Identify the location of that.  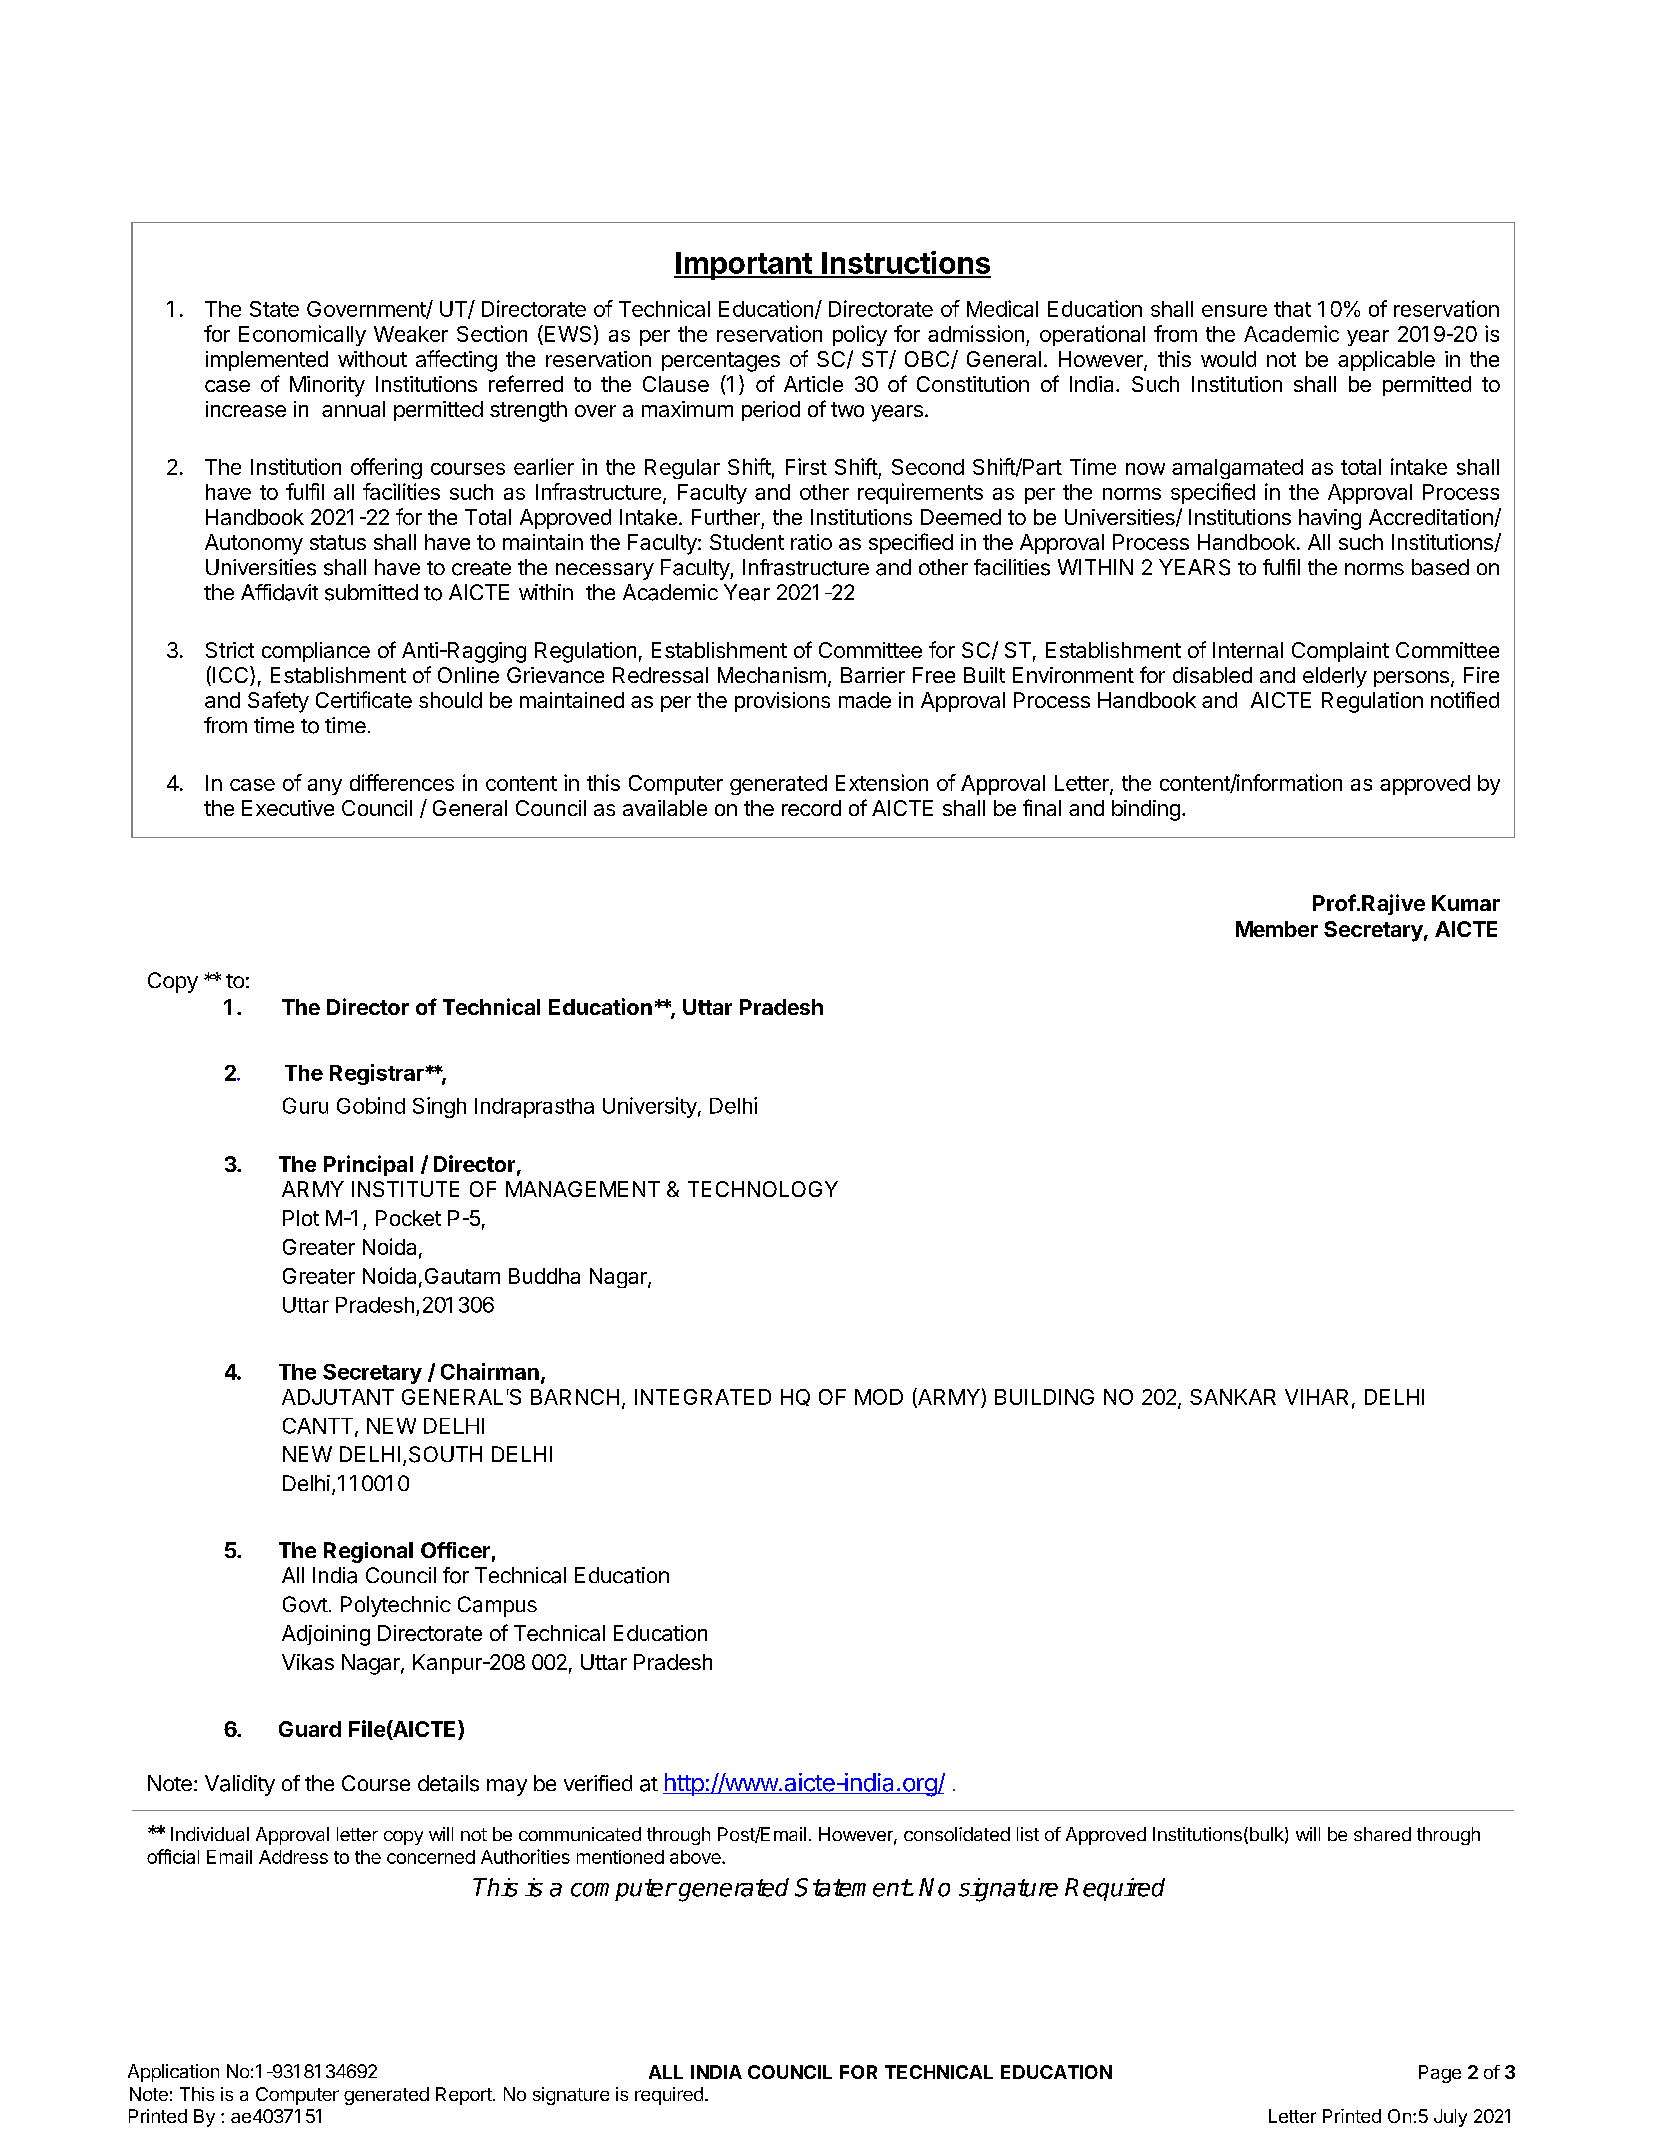
(1292, 309).
